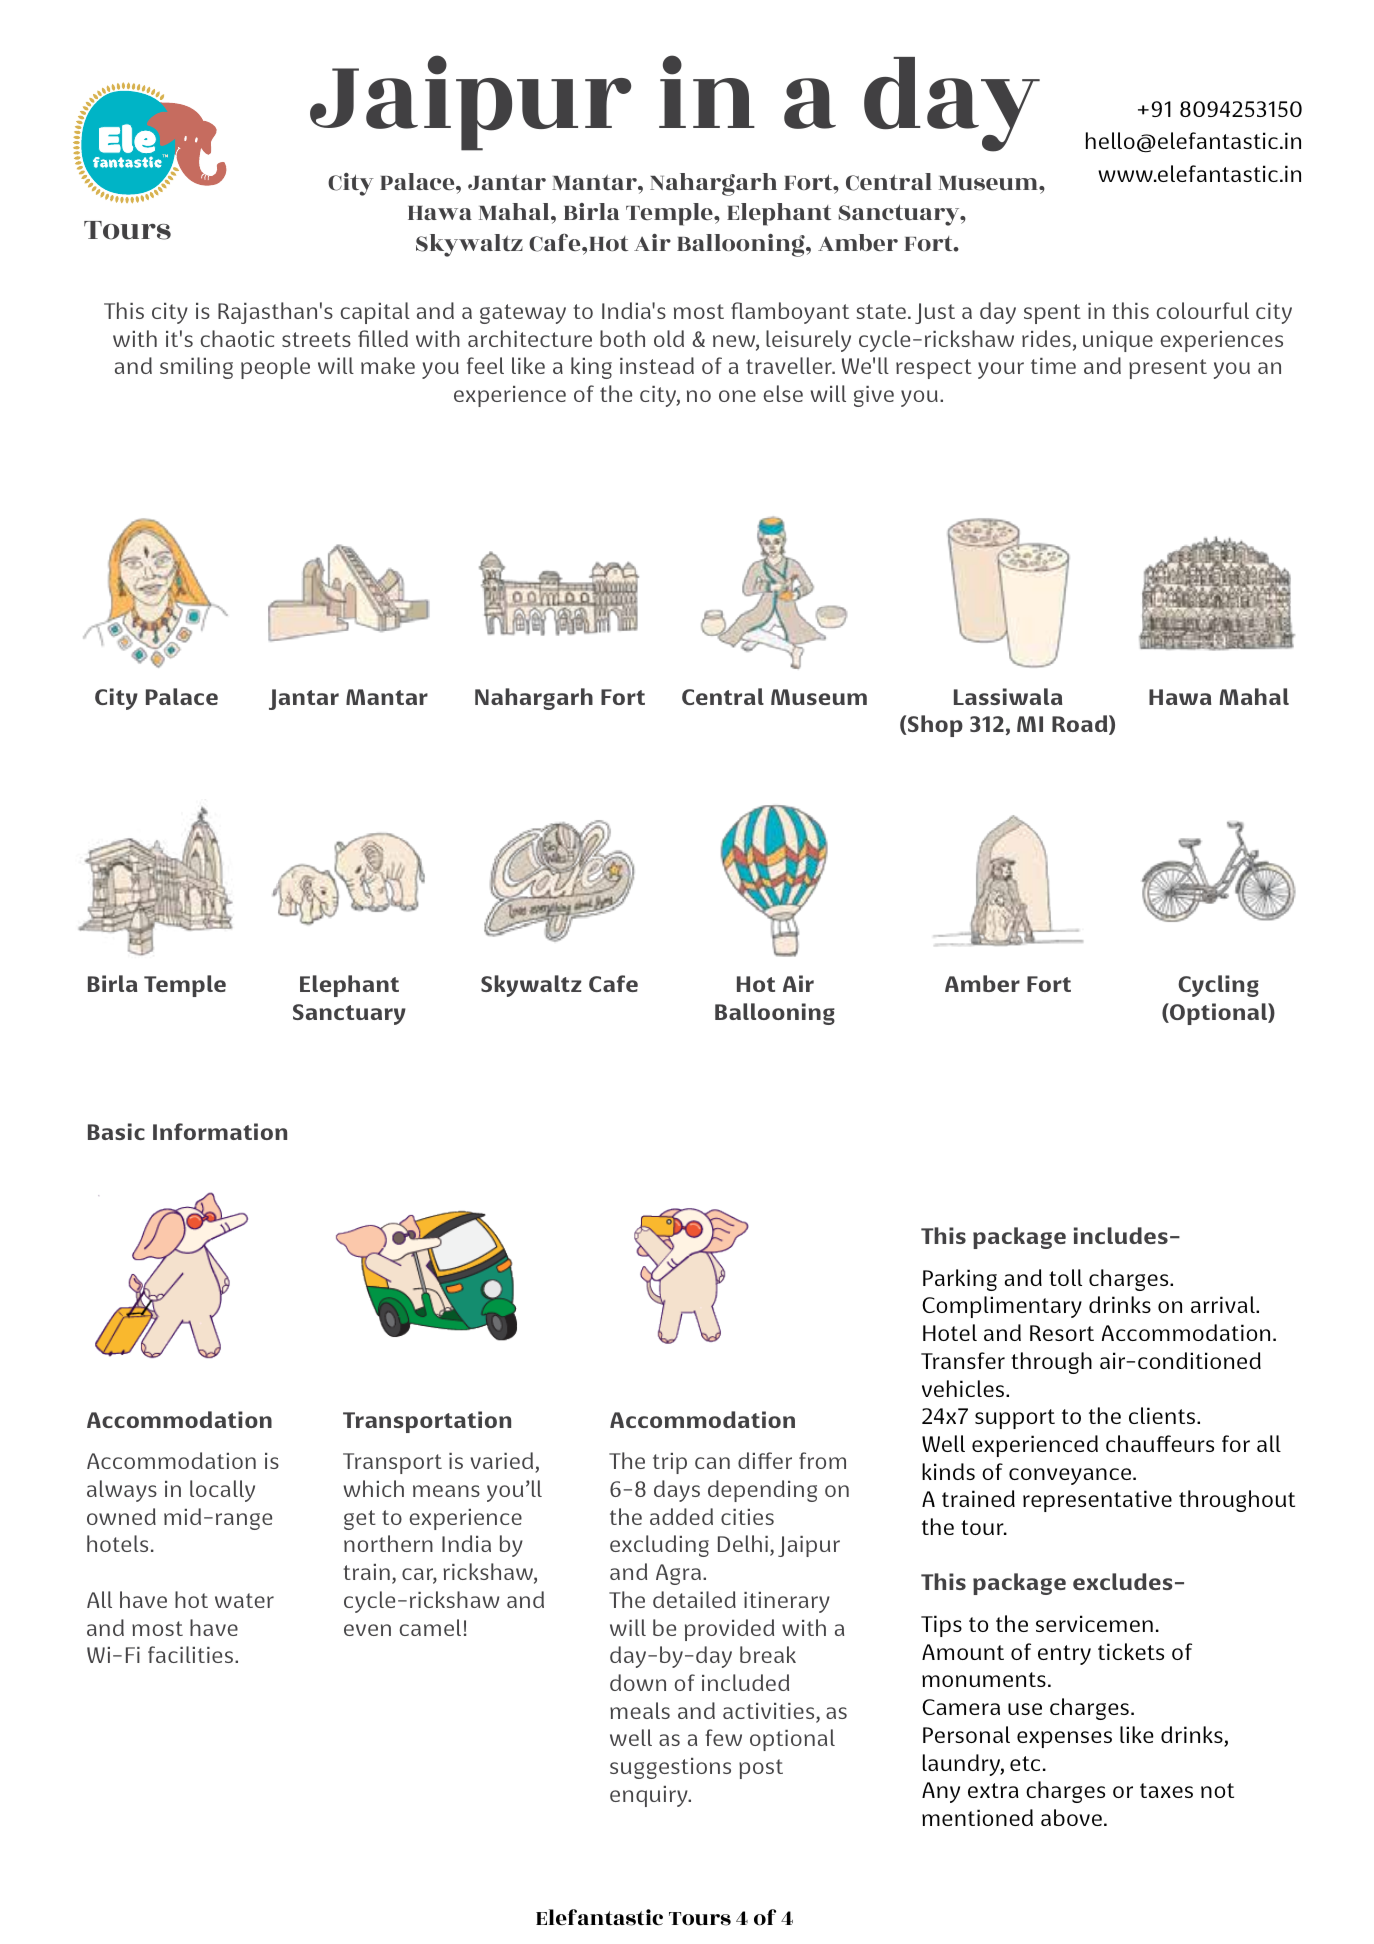 The image size is (1374, 1944). What do you see at coordinates (670, 1463) in the image?
I see `trip` at bounding box center [670, 1463].
